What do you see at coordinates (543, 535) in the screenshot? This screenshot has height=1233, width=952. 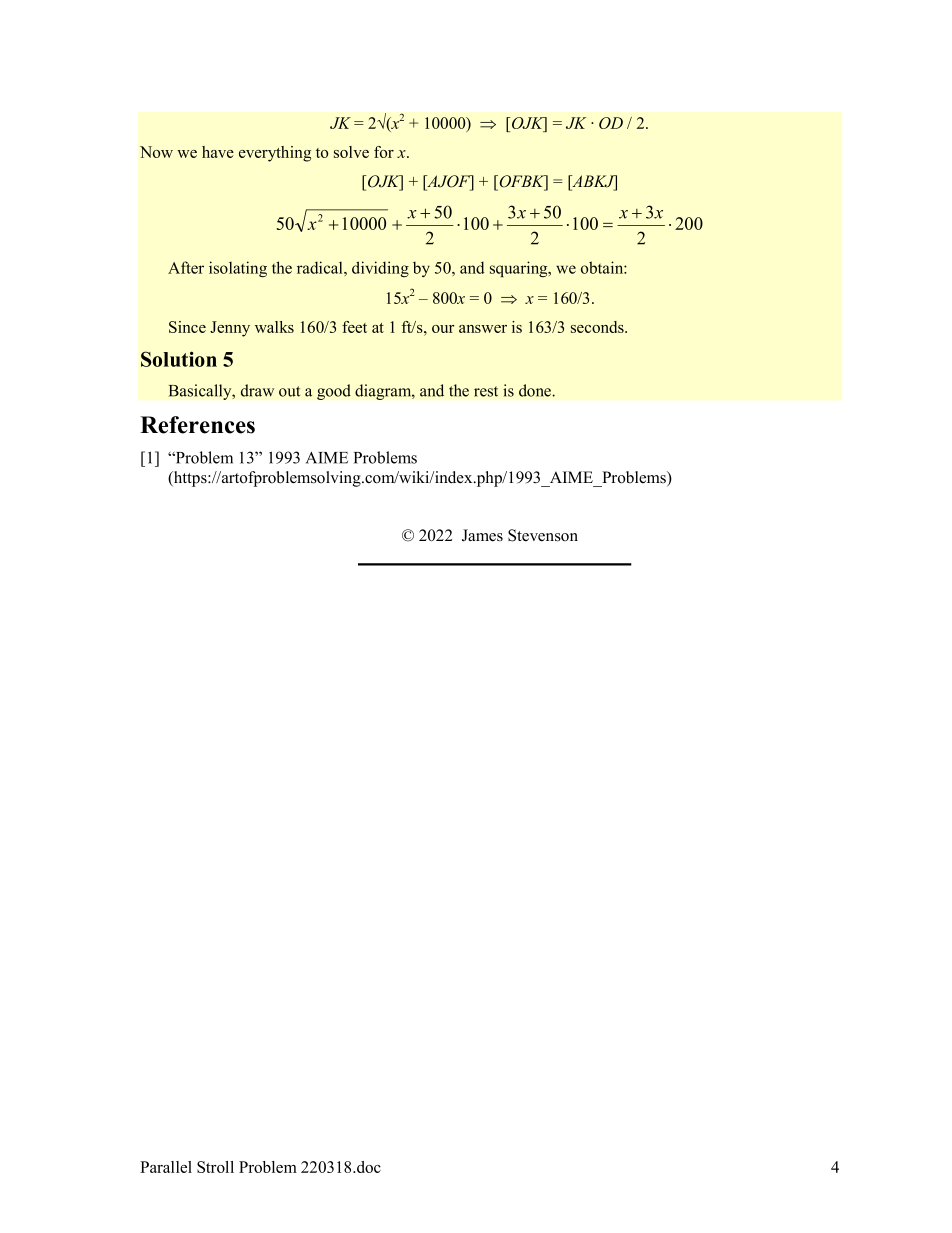 I see `Stevenson` at bounding box center [543, 535].
